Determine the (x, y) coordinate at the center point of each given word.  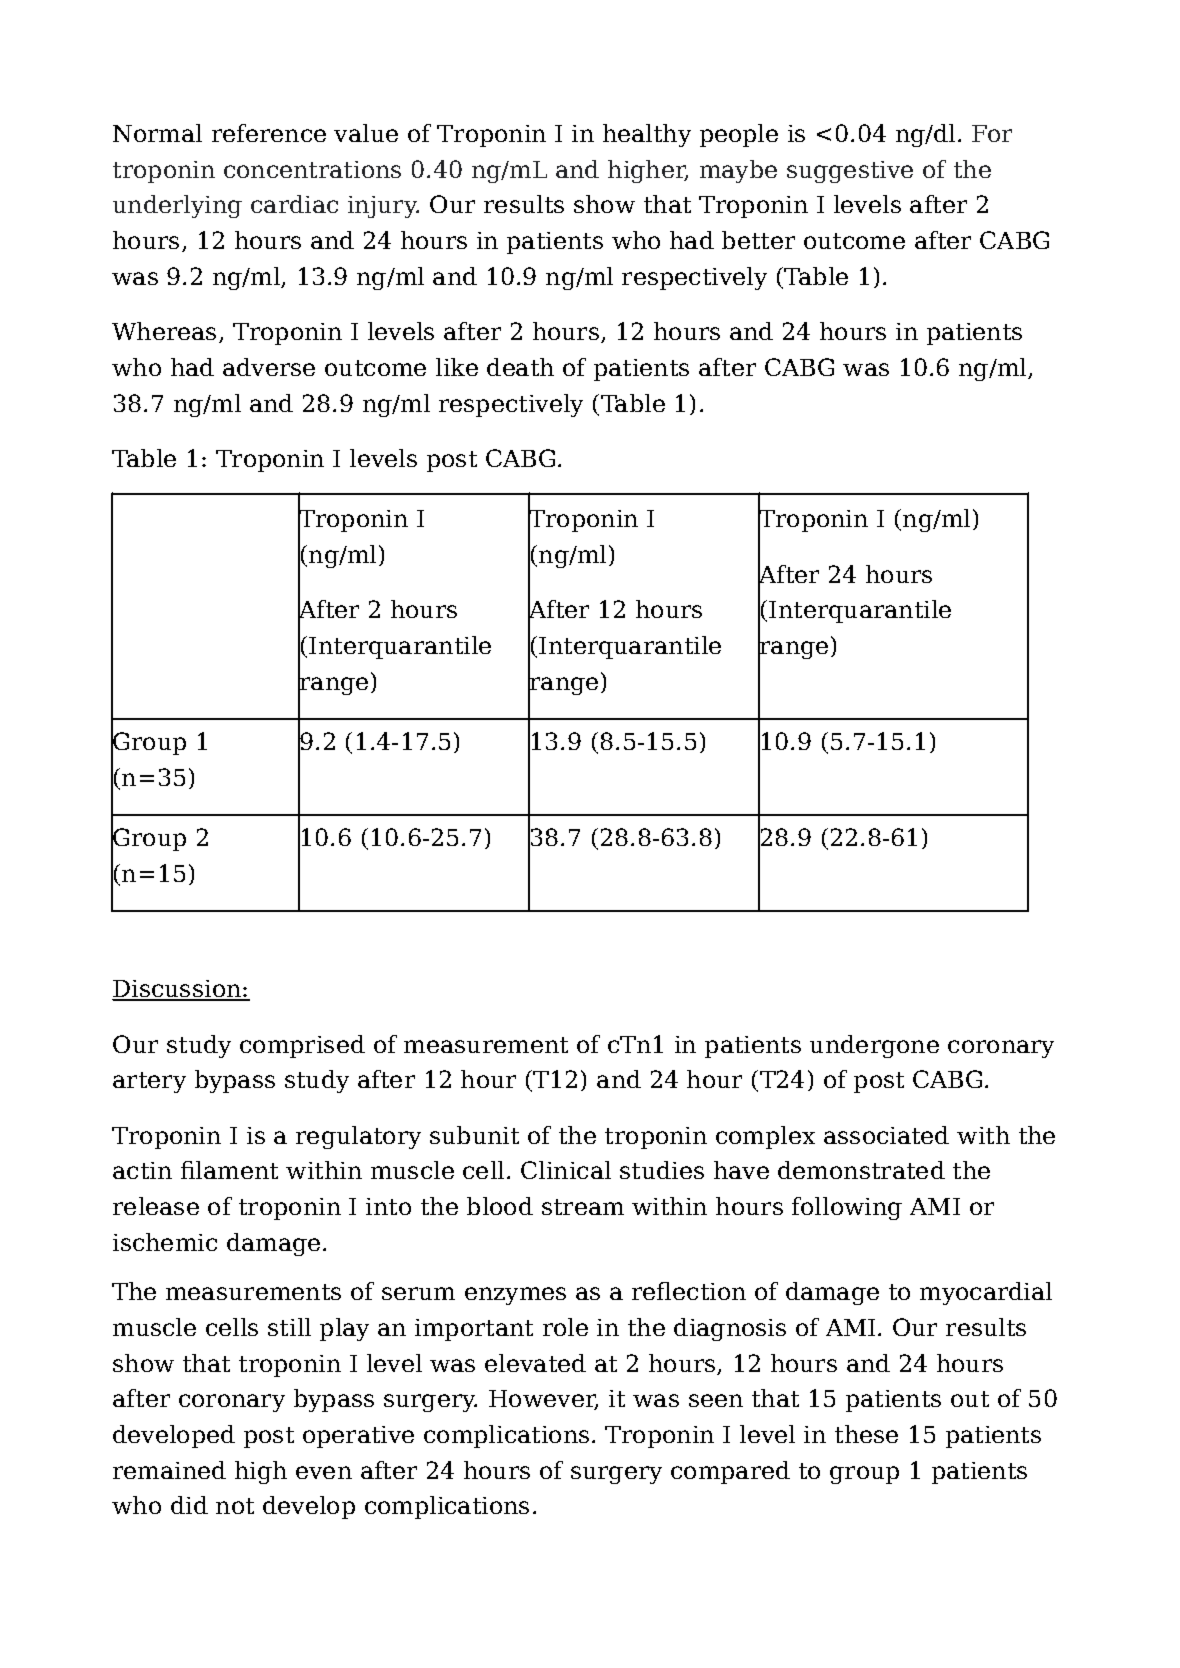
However (543, 1400)
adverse (269, 367)
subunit (474, 1135)
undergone (874, 1046)
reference (269, 133)
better (758, 240)
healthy (647, 135)
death (520, 367)
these (866, 1434)
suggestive (850, 172)
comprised (302, 1046)
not (235, 1506)
